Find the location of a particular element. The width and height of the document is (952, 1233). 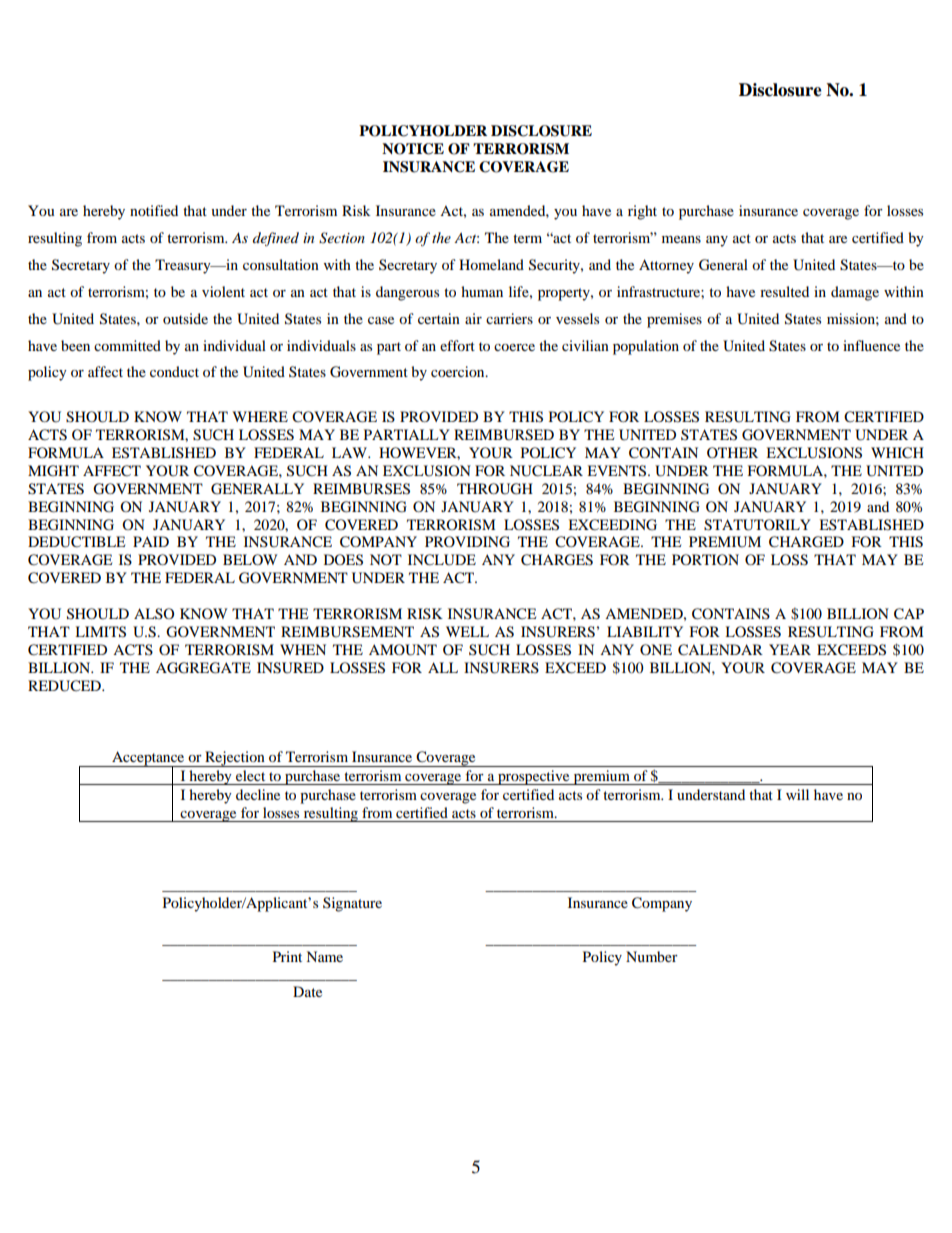

Name is located at coordinates (324, 956).
